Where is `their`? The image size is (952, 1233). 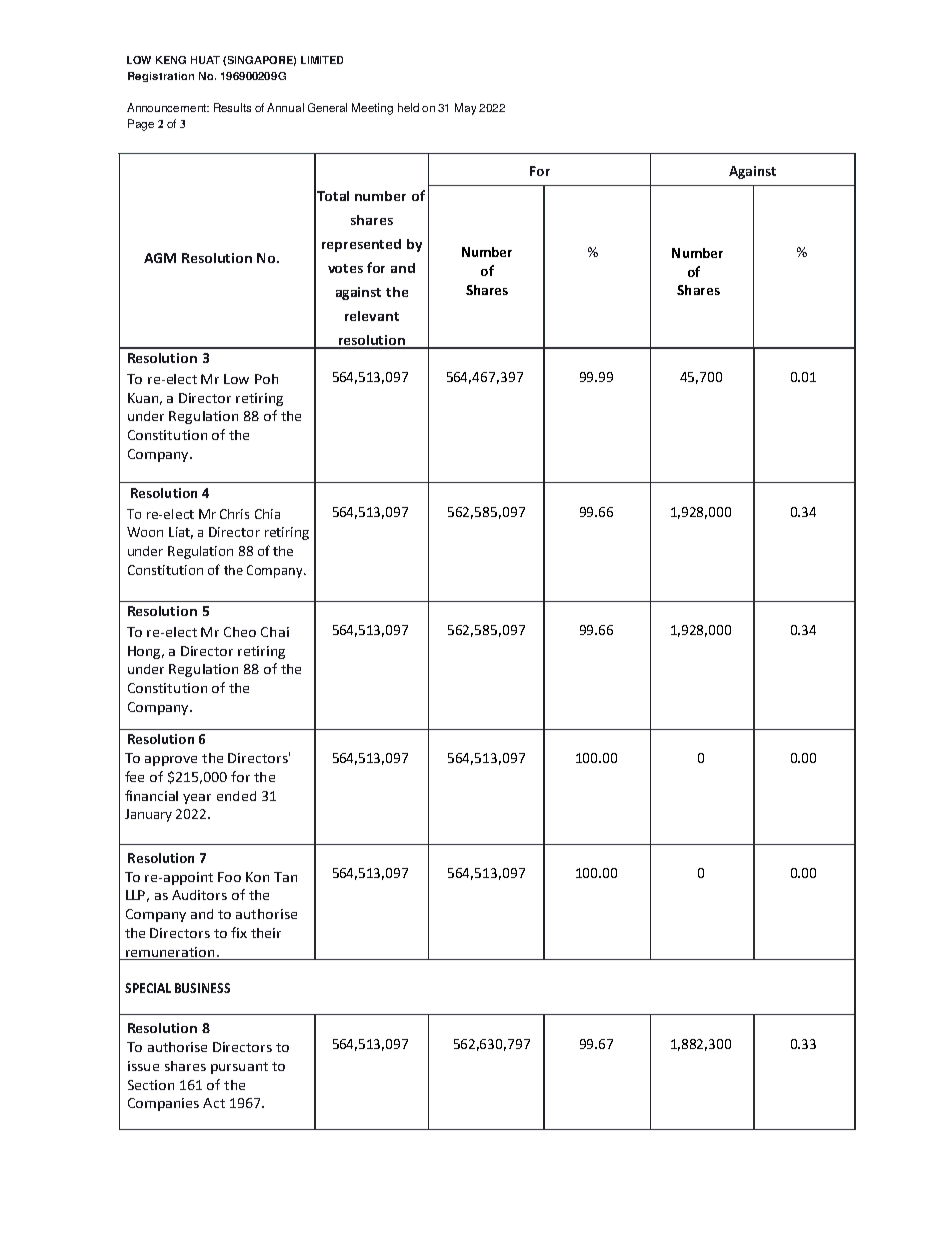
their is located at coordinates (266, 933).
